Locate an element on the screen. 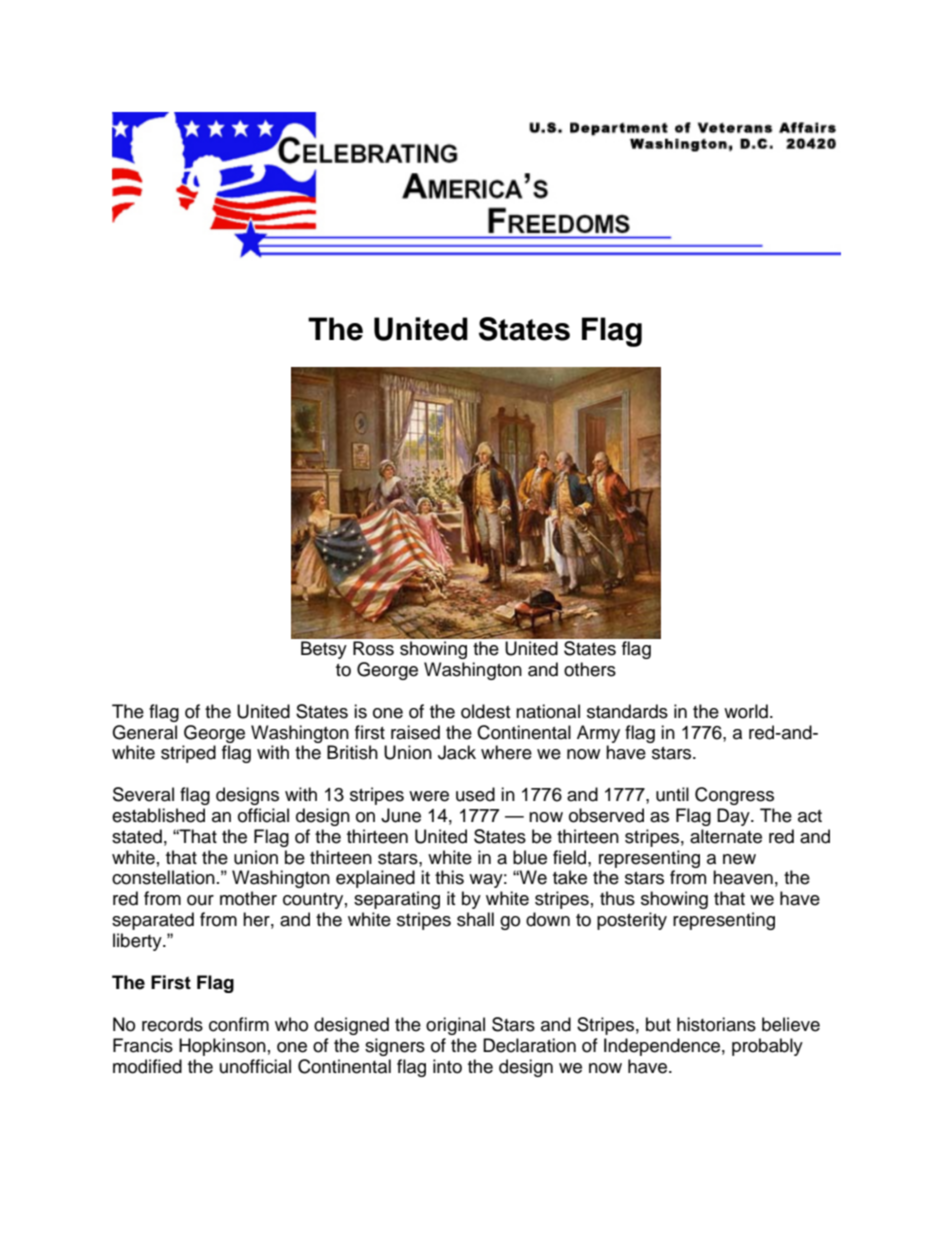  heaven is located at coordinates (743, 877).
